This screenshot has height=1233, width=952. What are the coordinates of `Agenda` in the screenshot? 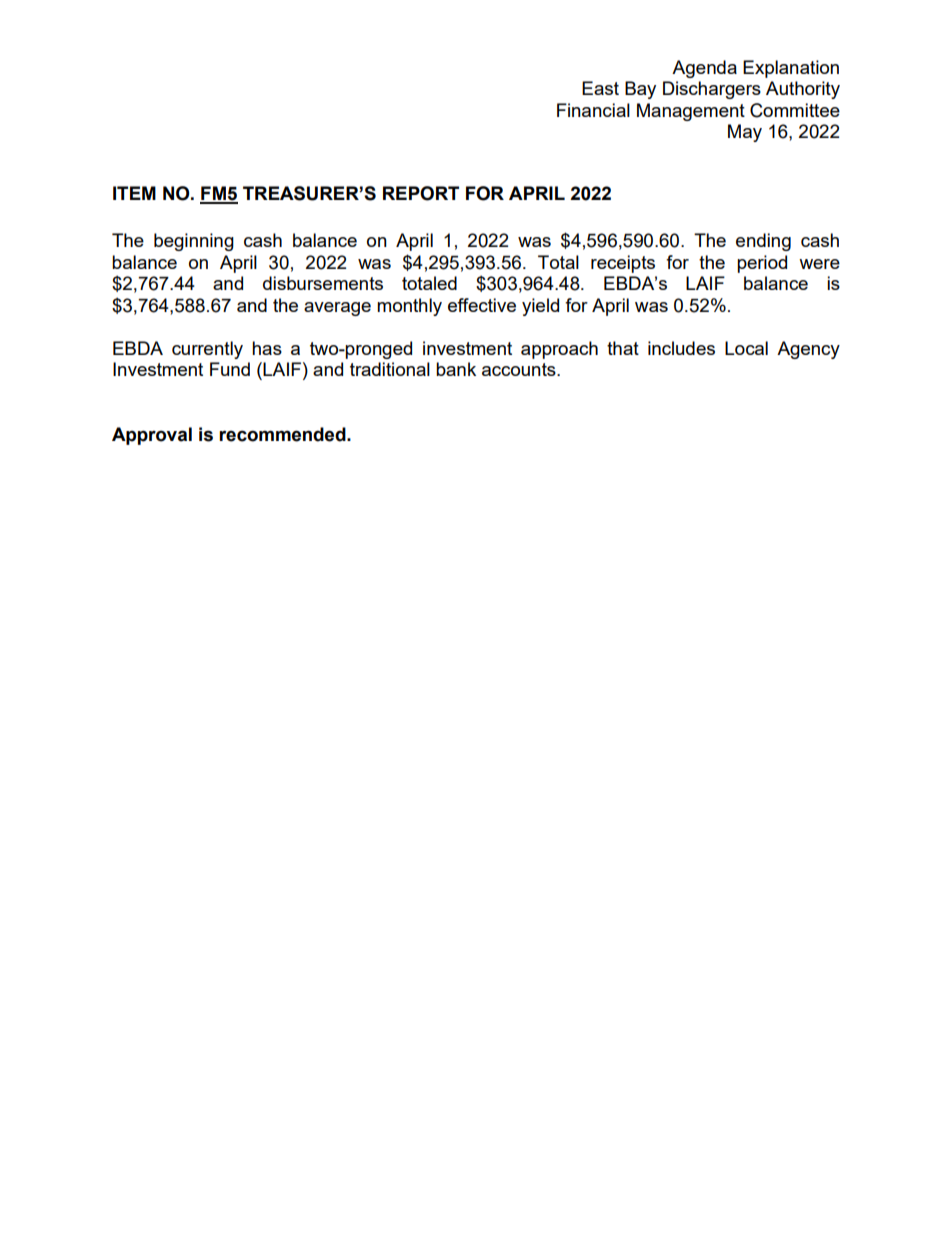 It's located at (704, 69).
